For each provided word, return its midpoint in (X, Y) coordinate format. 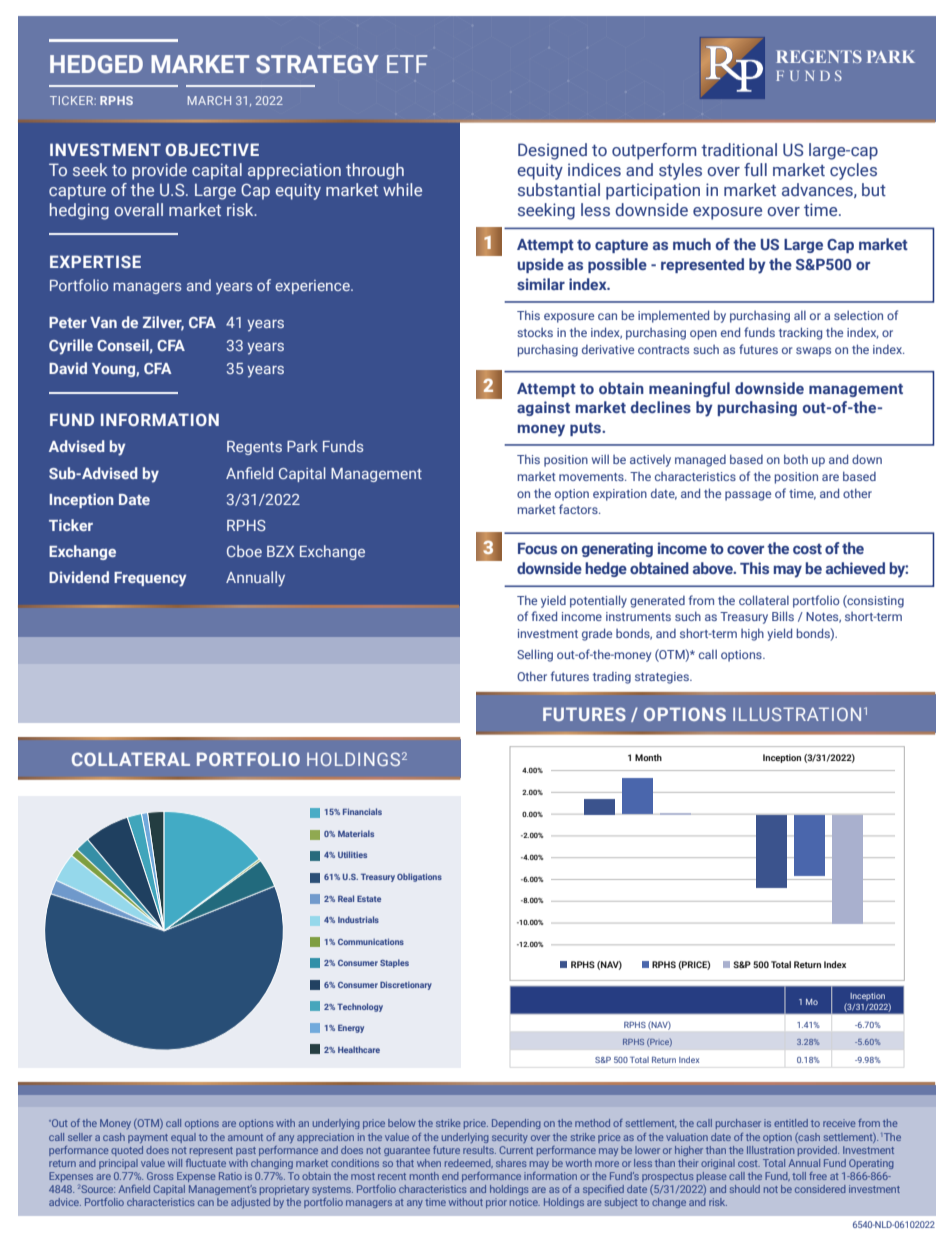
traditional (739, 149)
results (479, 1150)
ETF (407, 64)
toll (799, 1176)
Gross (160, 1176)
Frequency (150, 579)
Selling (535, 655)
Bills (783, 616)
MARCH (209, 100)
